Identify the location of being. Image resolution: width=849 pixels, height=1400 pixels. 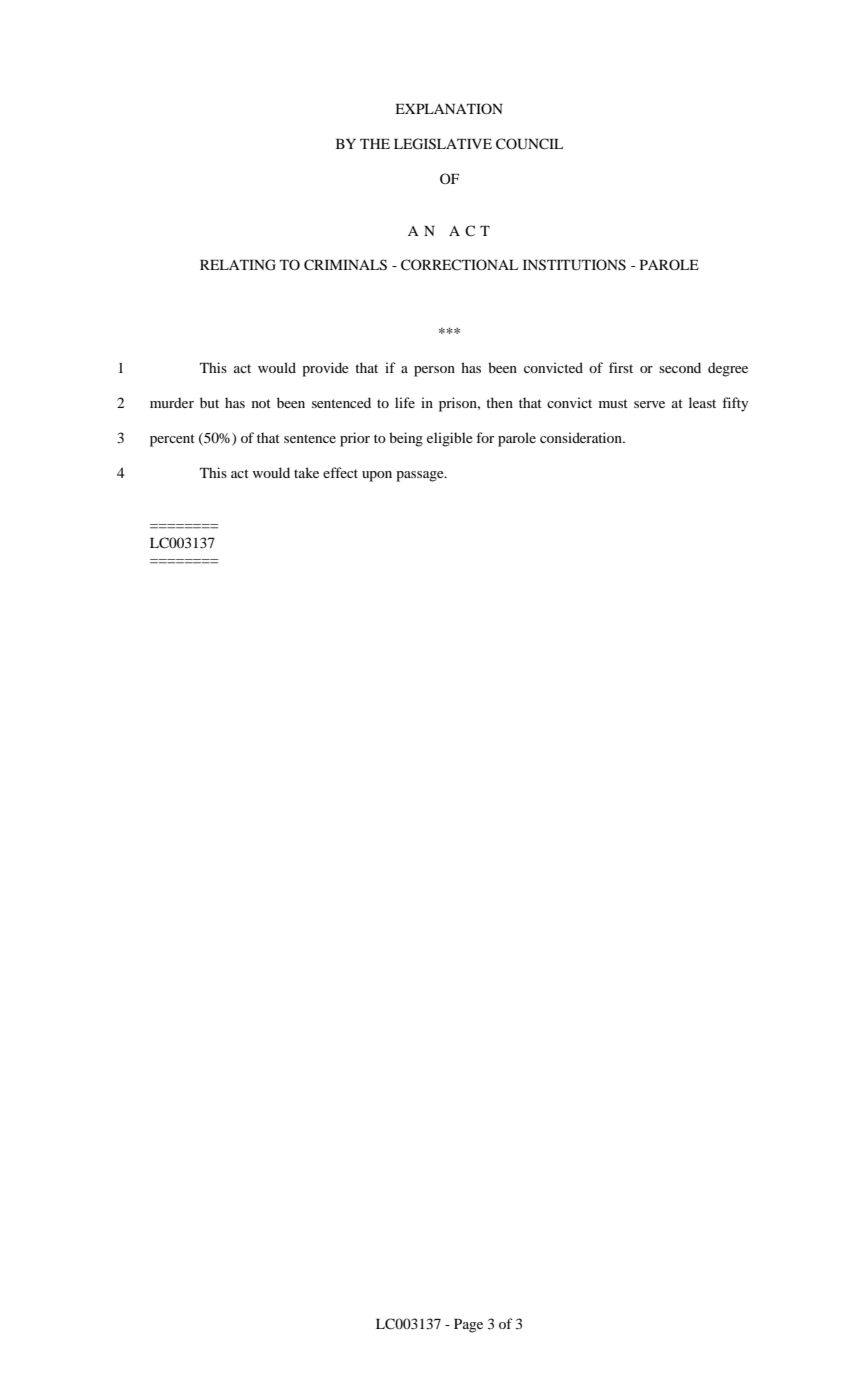
(406, 439).
